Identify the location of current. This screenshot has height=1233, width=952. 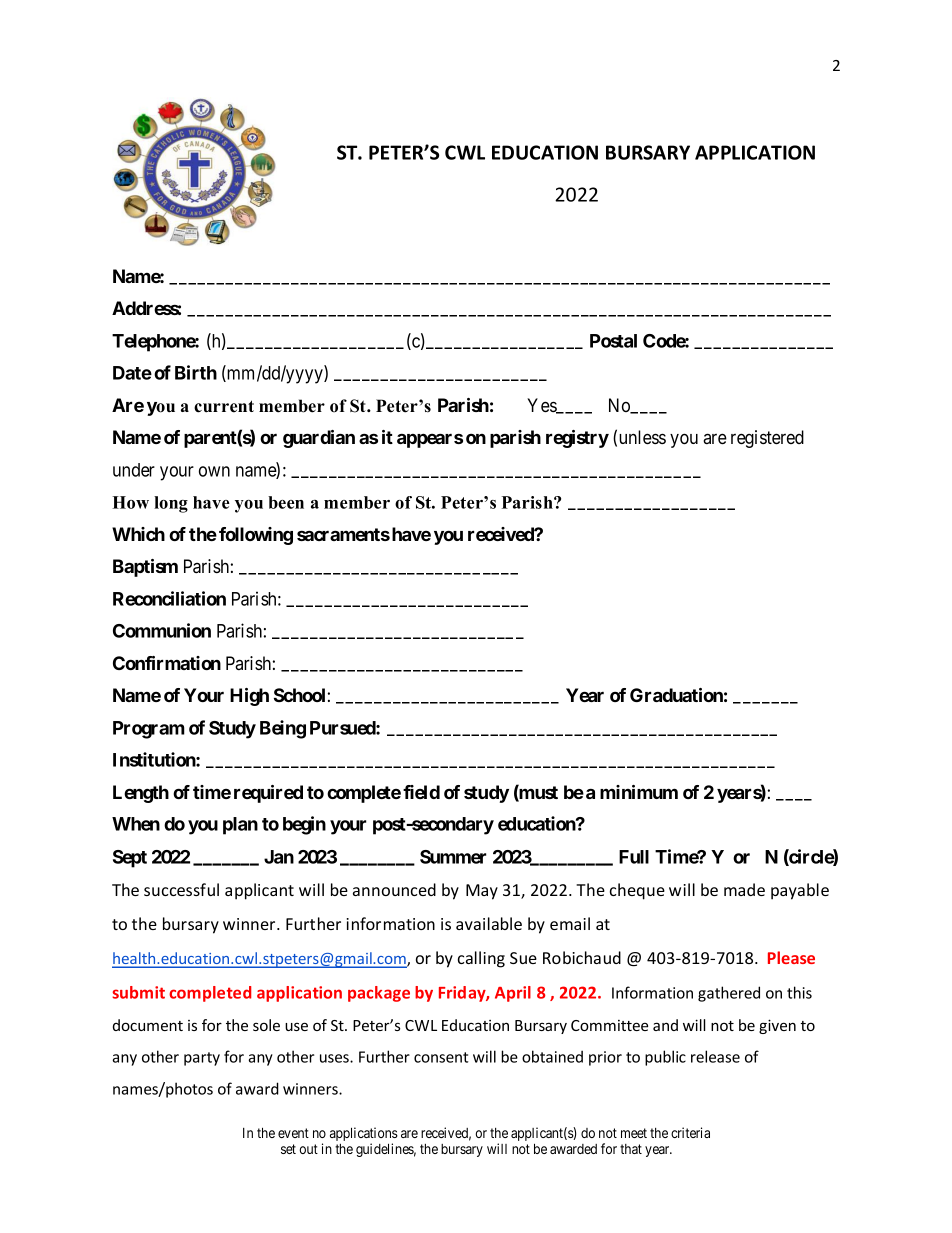
(224, 406).
